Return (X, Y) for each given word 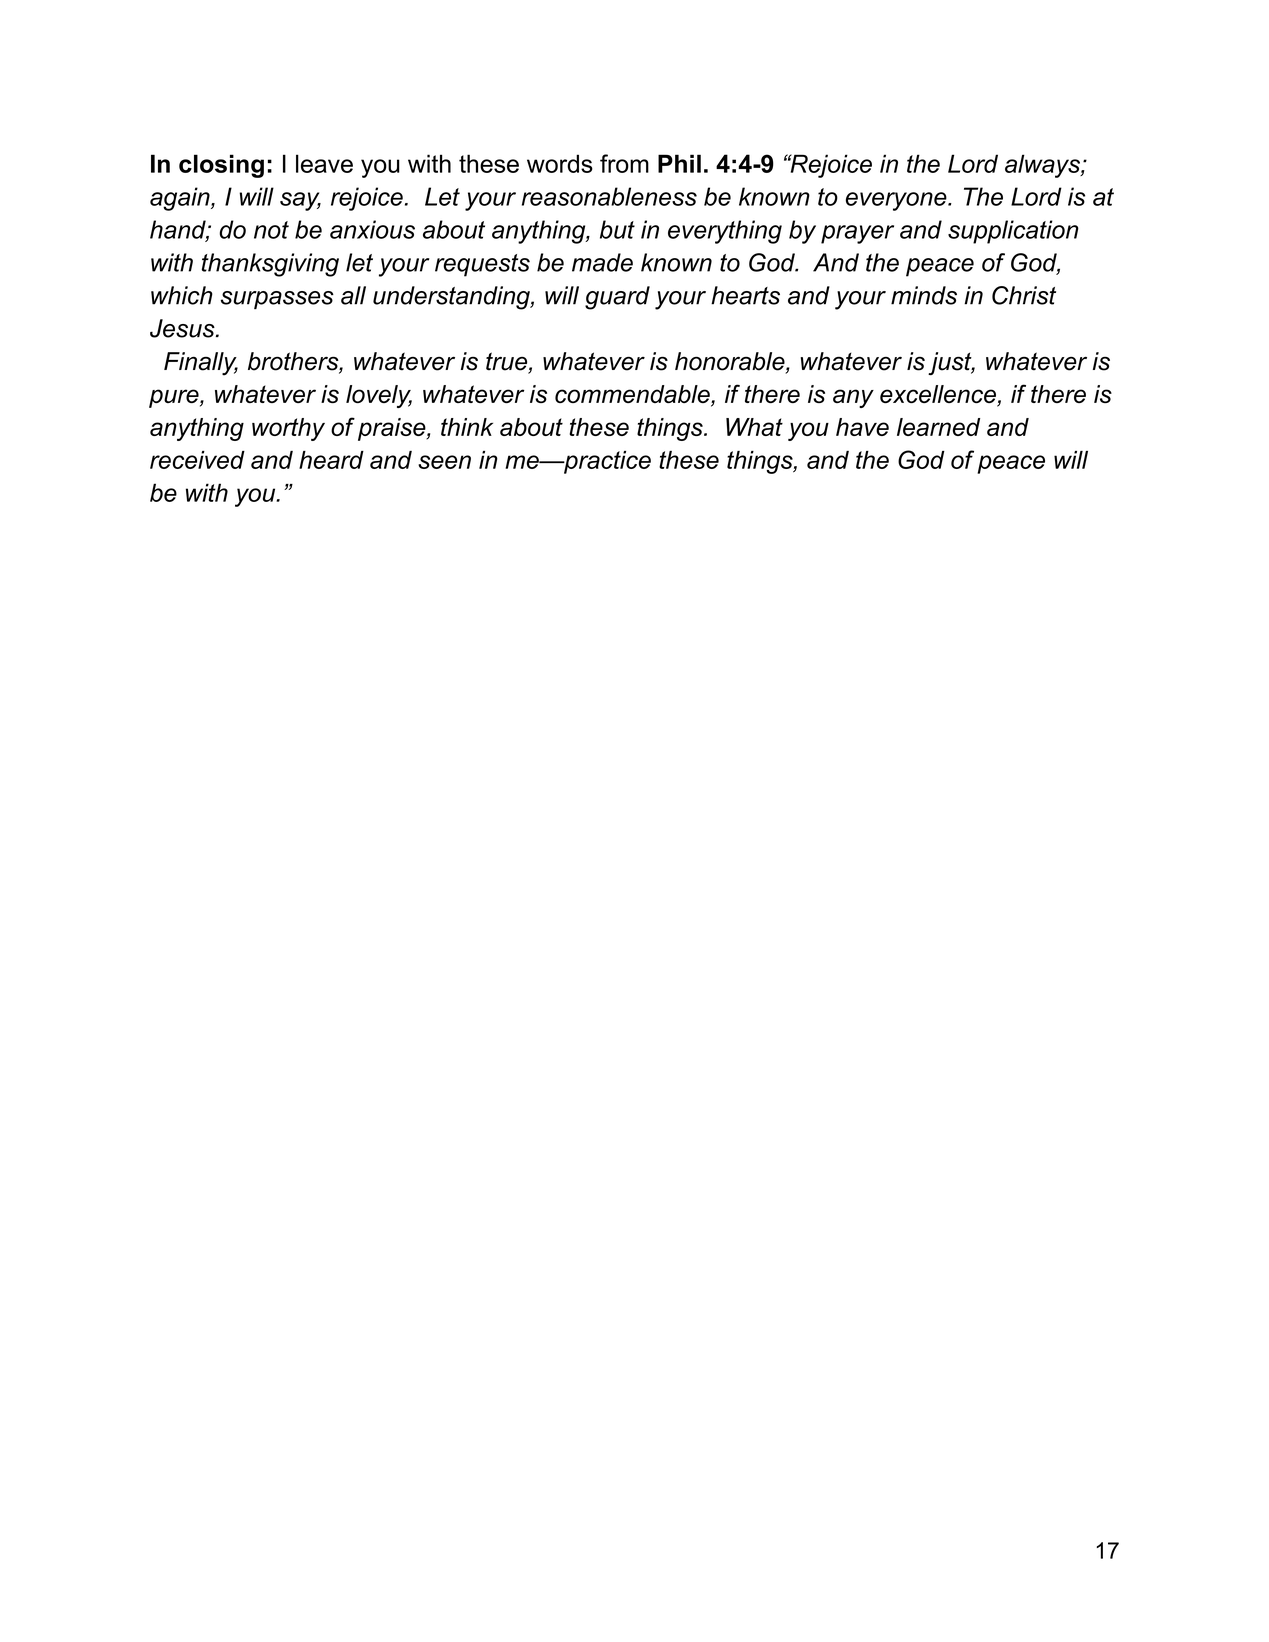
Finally (201, 364)
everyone (896, 201)
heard (331, 460)
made (602, 262)
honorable (730, 361)
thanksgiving (270, 265)
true (507, 362)
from (624, 163)
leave (324, 163)
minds (924, 295)
